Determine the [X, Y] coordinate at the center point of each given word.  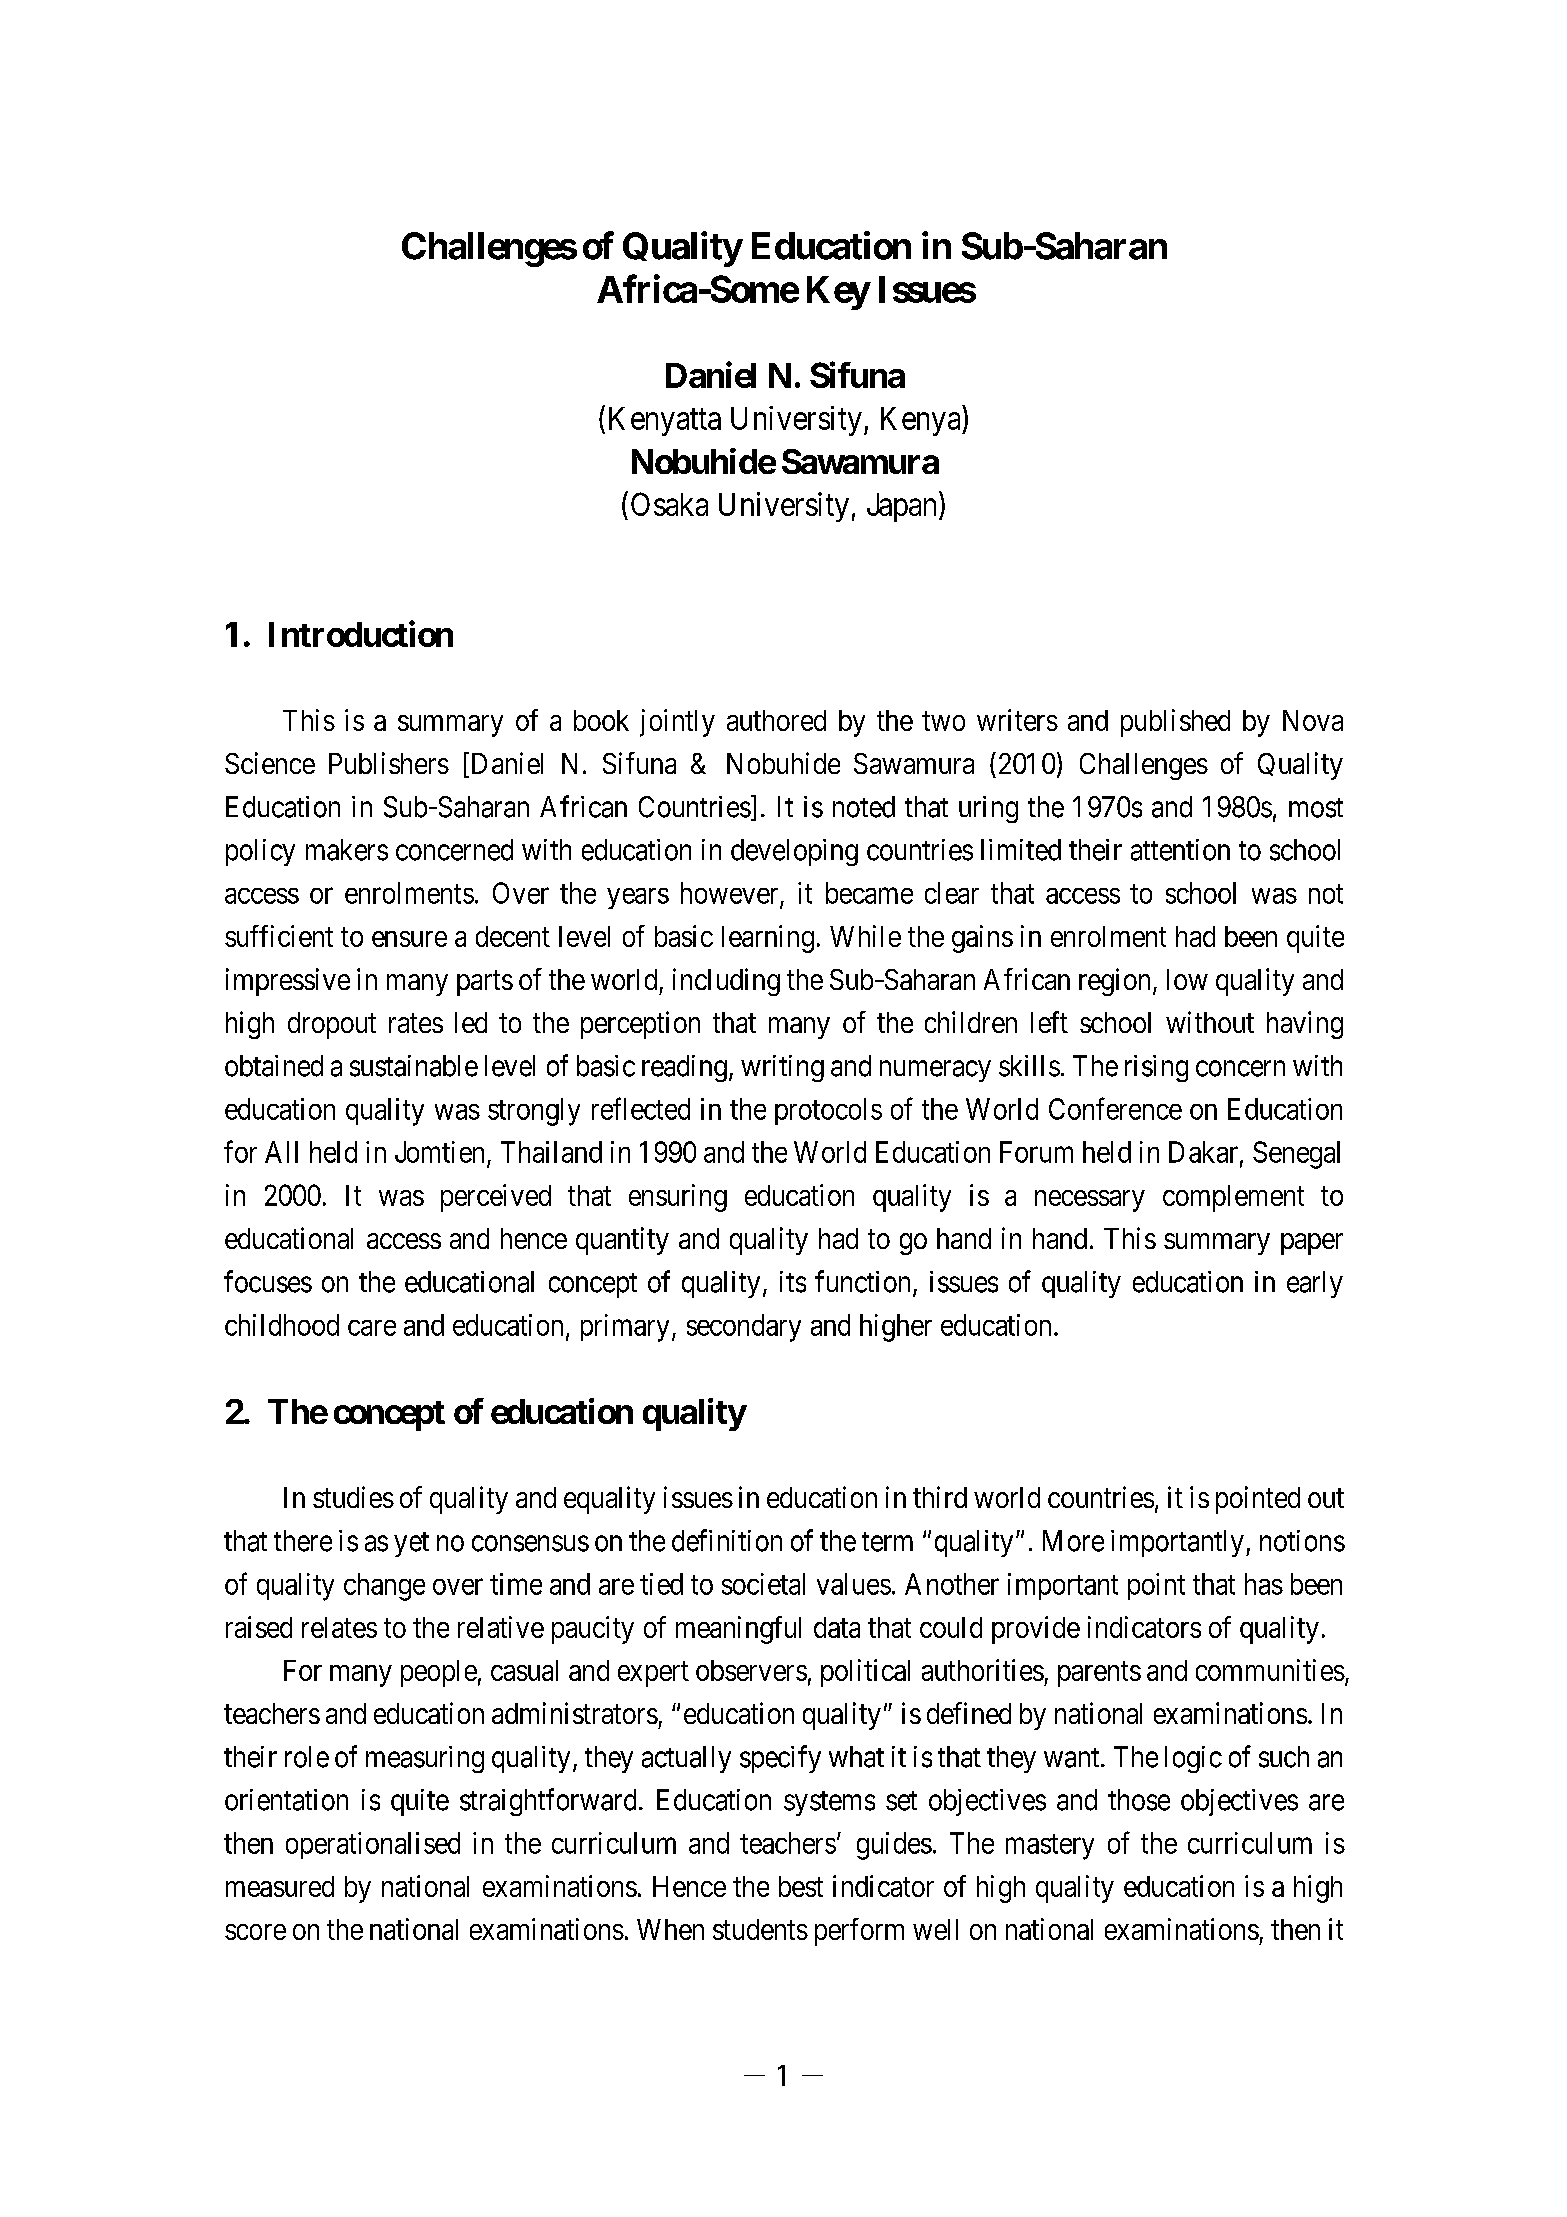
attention [1180, 850]
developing [794, 852]
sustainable [414, 1066]
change [384, 1587]
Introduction [361, 634]
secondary [744, 1328]
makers [347, 850]
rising [1156, 1068]
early [1315, 1284]
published [1175, 723]
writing [782, 1068]
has [1264, 1584]
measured [280, 1886]
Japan [903, 507]
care [372, 1328]
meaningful [738, 1630]
